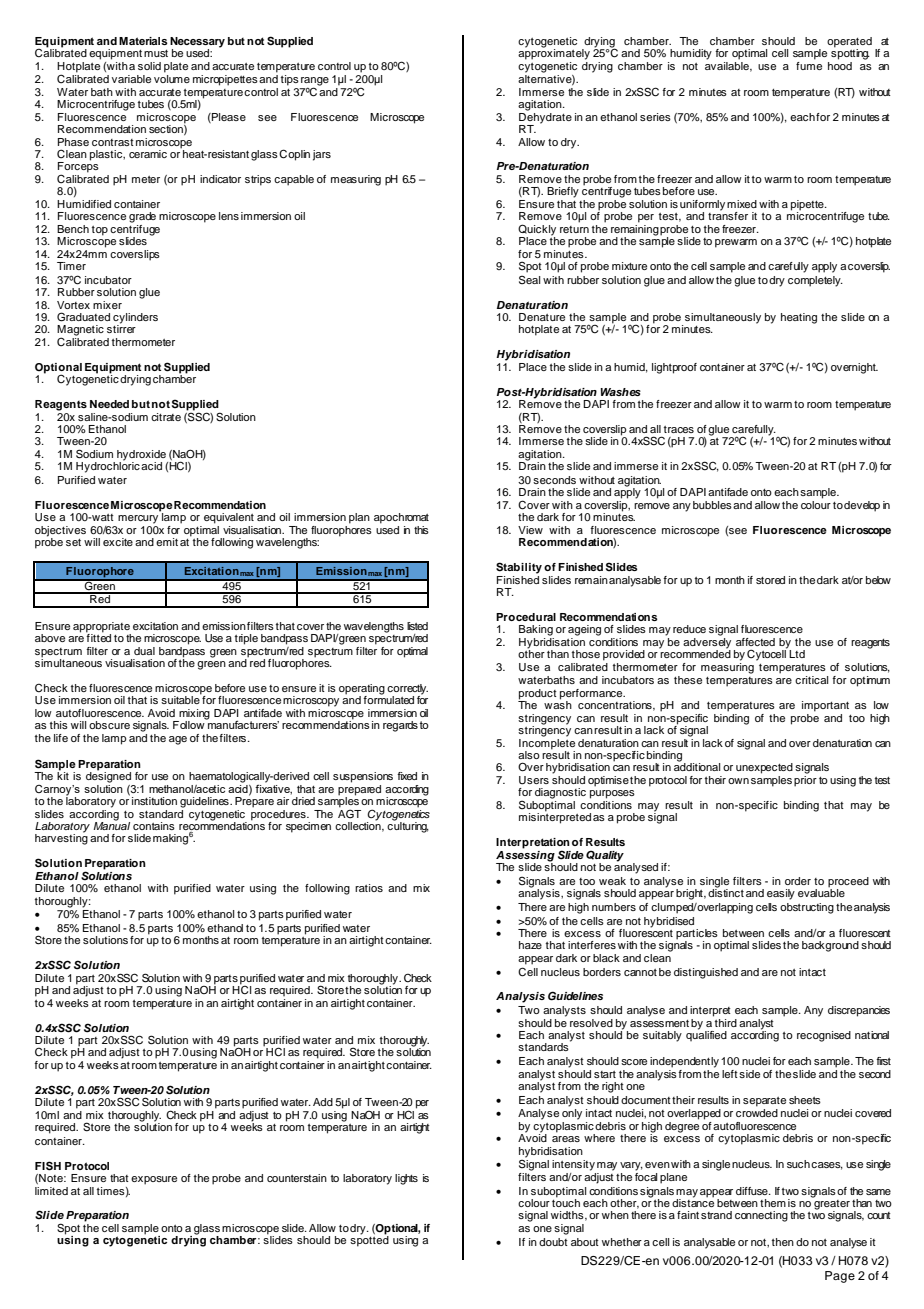 This page has height=1309, width=924. Describe the element at coordinates (554, 53) in the page. I see `approximately` at that location.
